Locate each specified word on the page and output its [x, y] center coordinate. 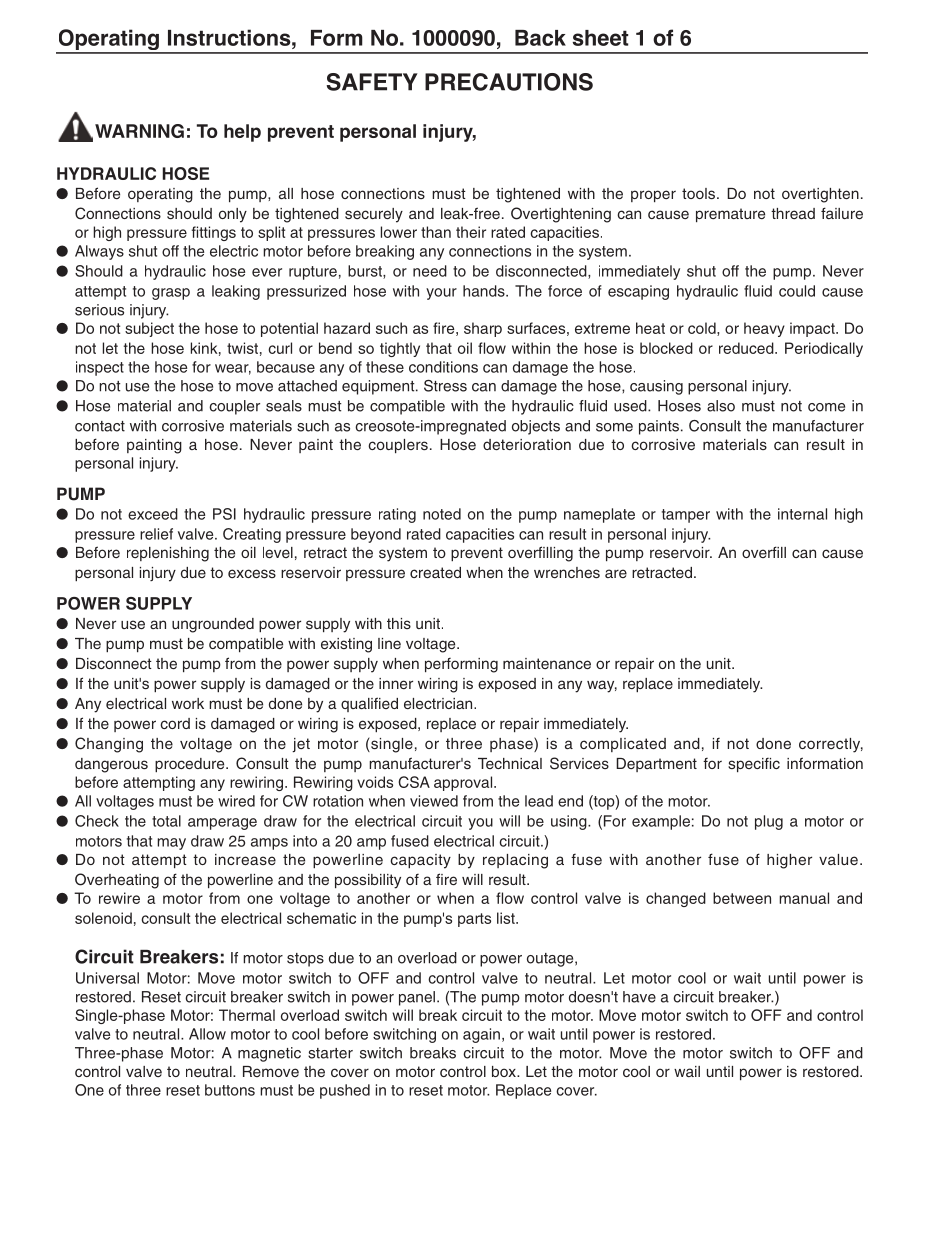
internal [802, 514]
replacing [515, 861]
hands [485, 291]
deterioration [527, 444]
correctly [831, 745]
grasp [171, 294]
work [188, 703]
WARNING [139, 131]
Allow [207, 1034]
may [171, 844]
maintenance [547, 663]
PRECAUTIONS [509, 82]
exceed [153, 514]
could [797, 291]
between [742, 898]
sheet [600, 38]
